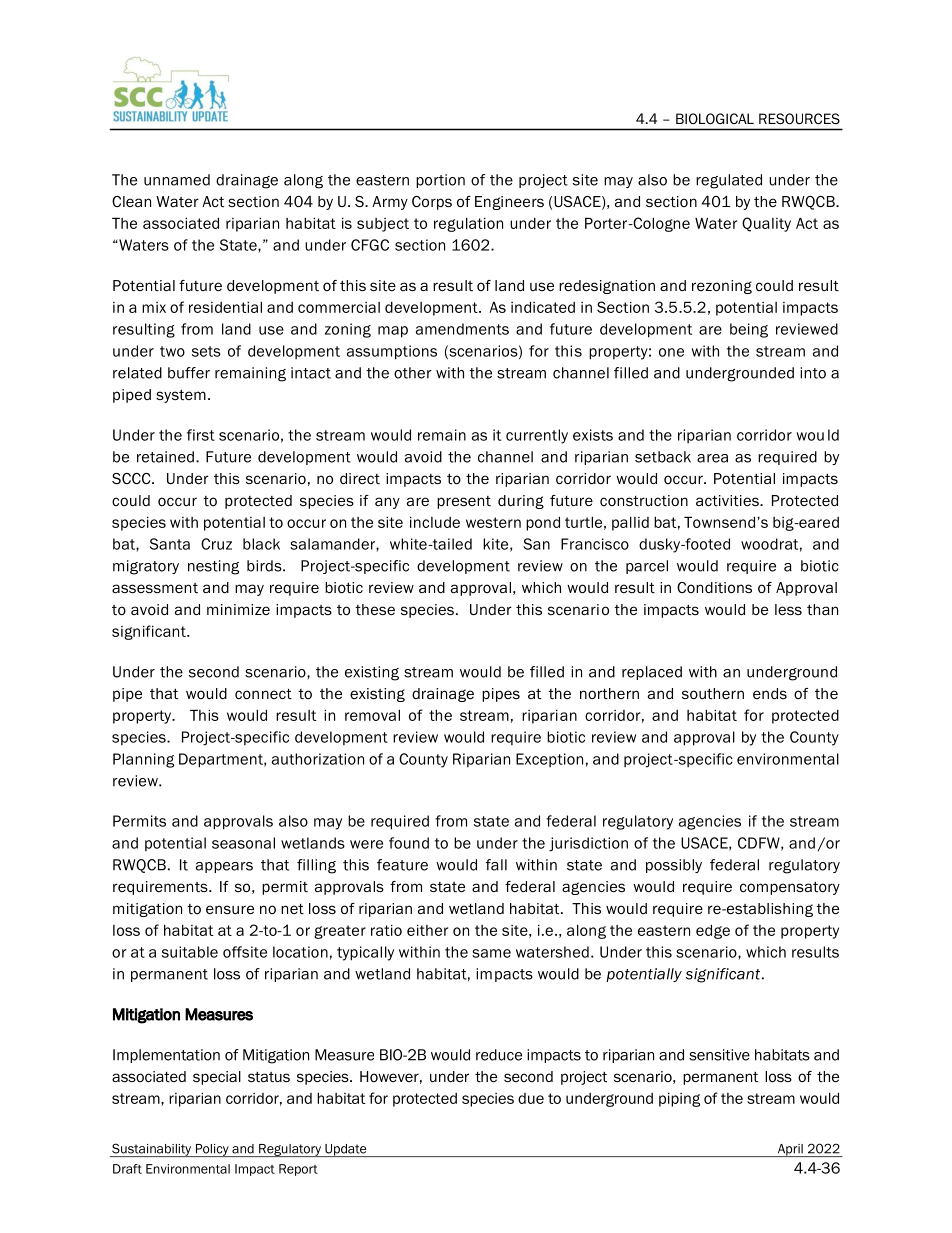 The width and height of the page is (952, 1233). What do you see at coordinates (790, 1150) in the page?
I see `April` at bounding box center [790, 1150].
